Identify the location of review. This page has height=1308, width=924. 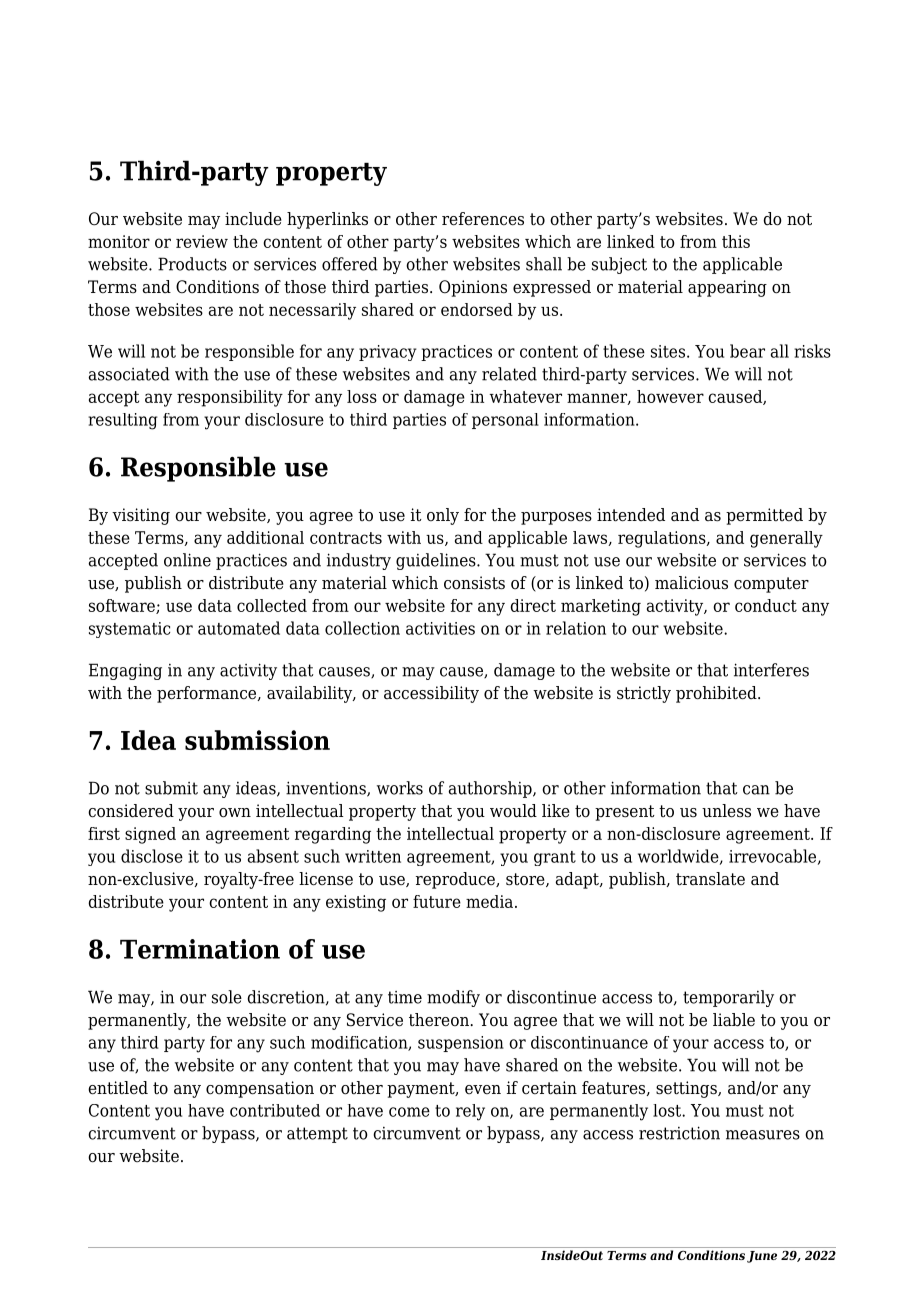
(202, 241).
